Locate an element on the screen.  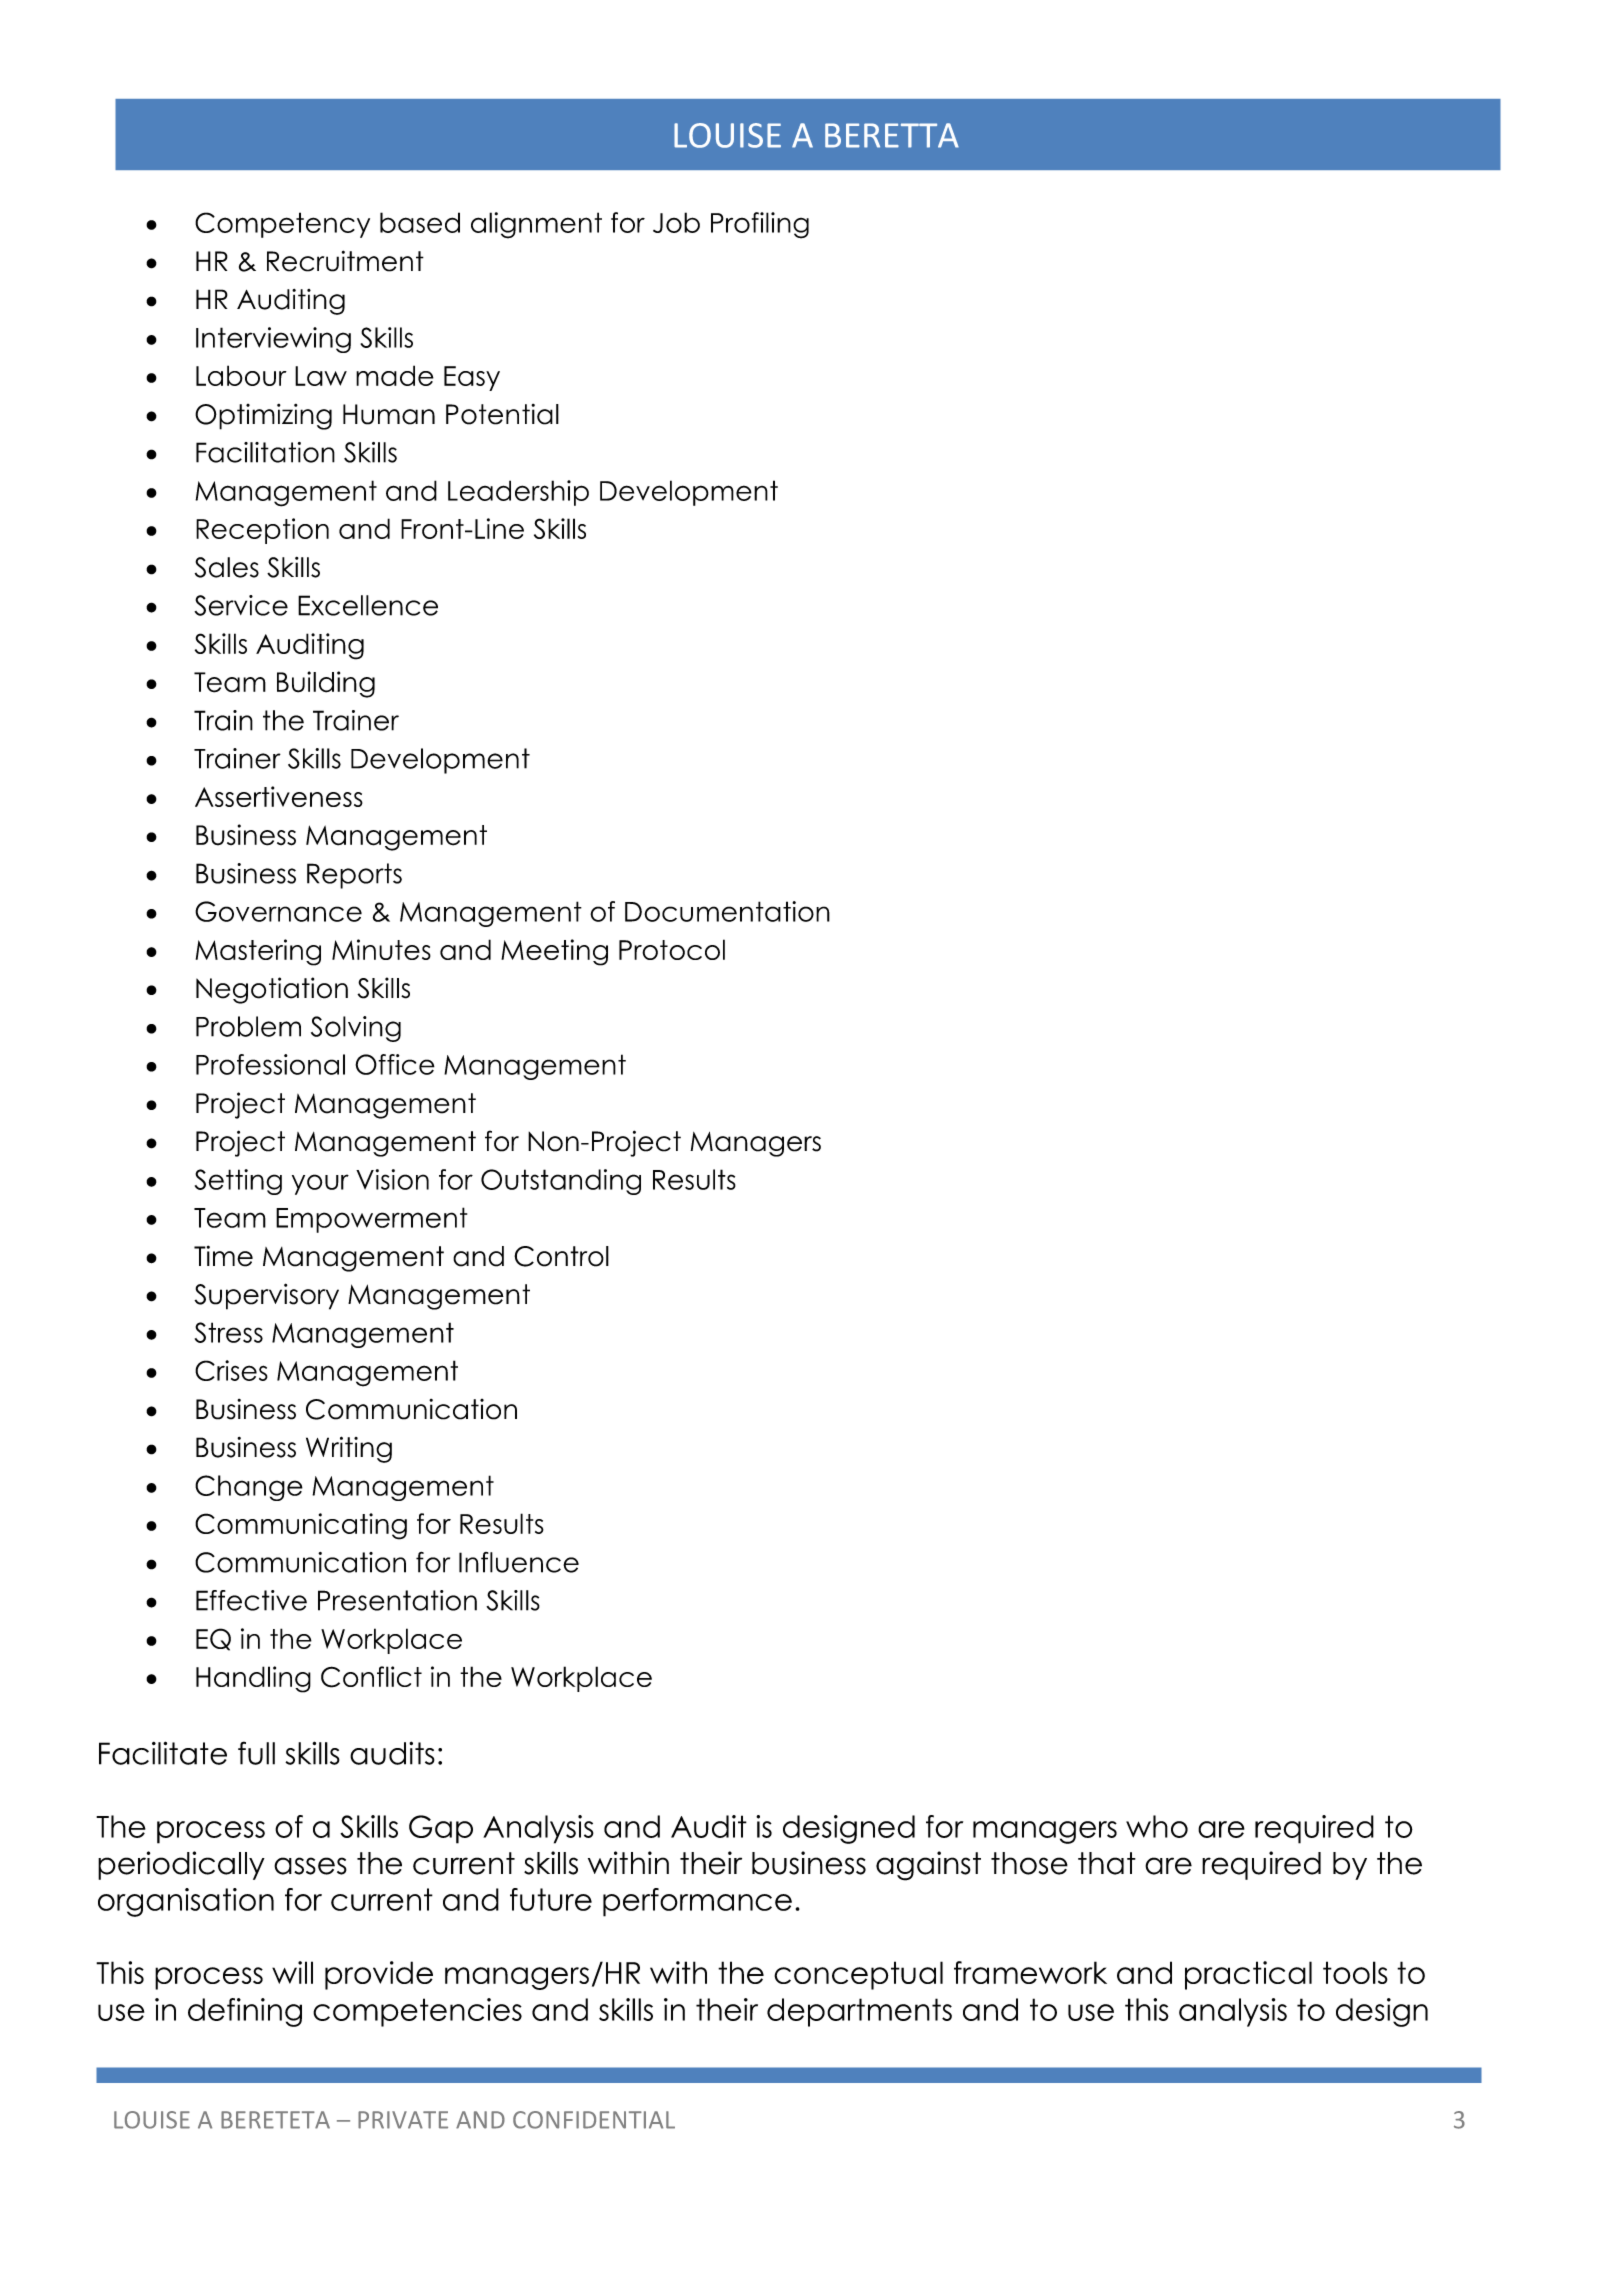
BERETTA is located at coordinates (892, 135).
